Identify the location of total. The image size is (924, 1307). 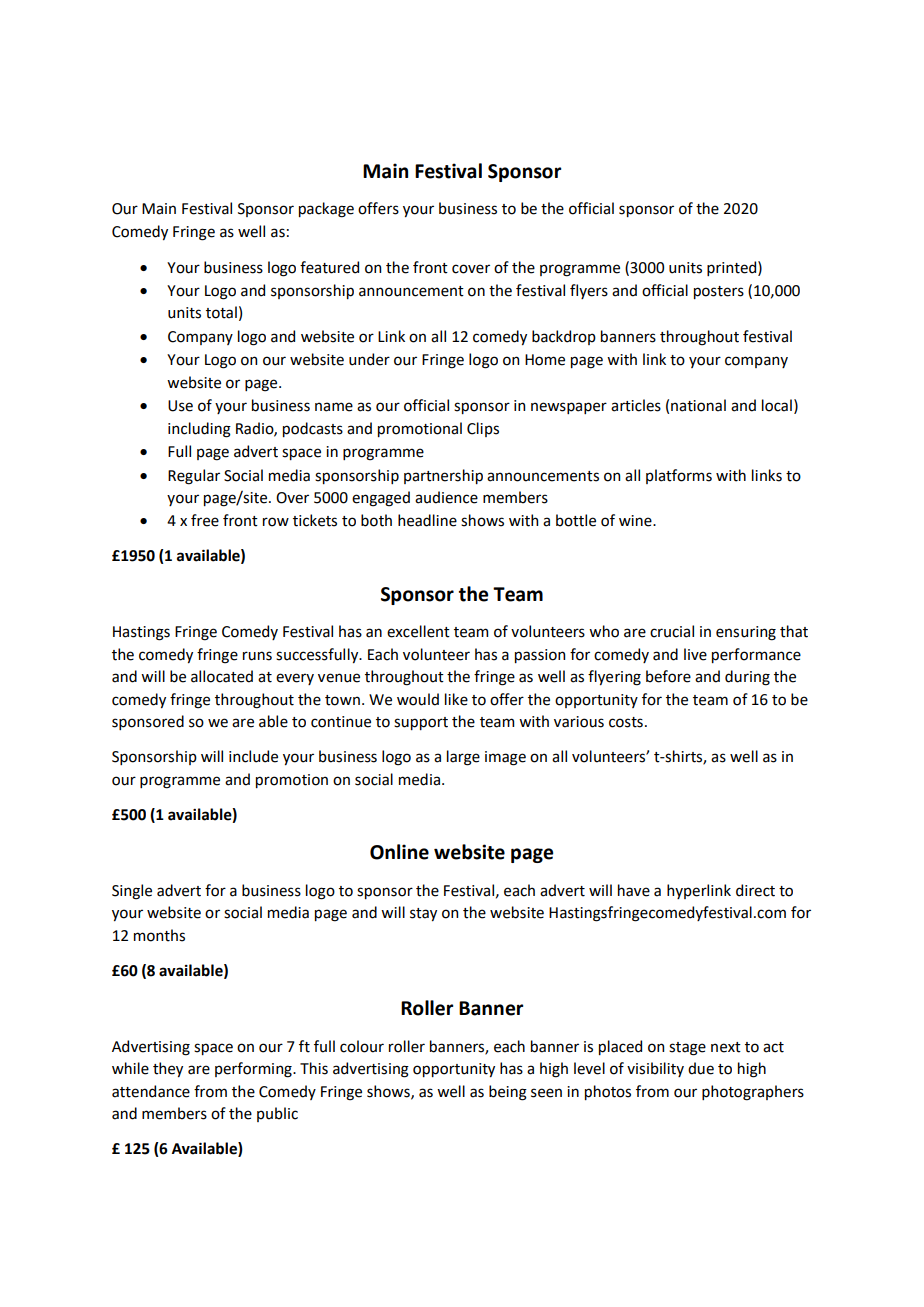
(221, 312).
